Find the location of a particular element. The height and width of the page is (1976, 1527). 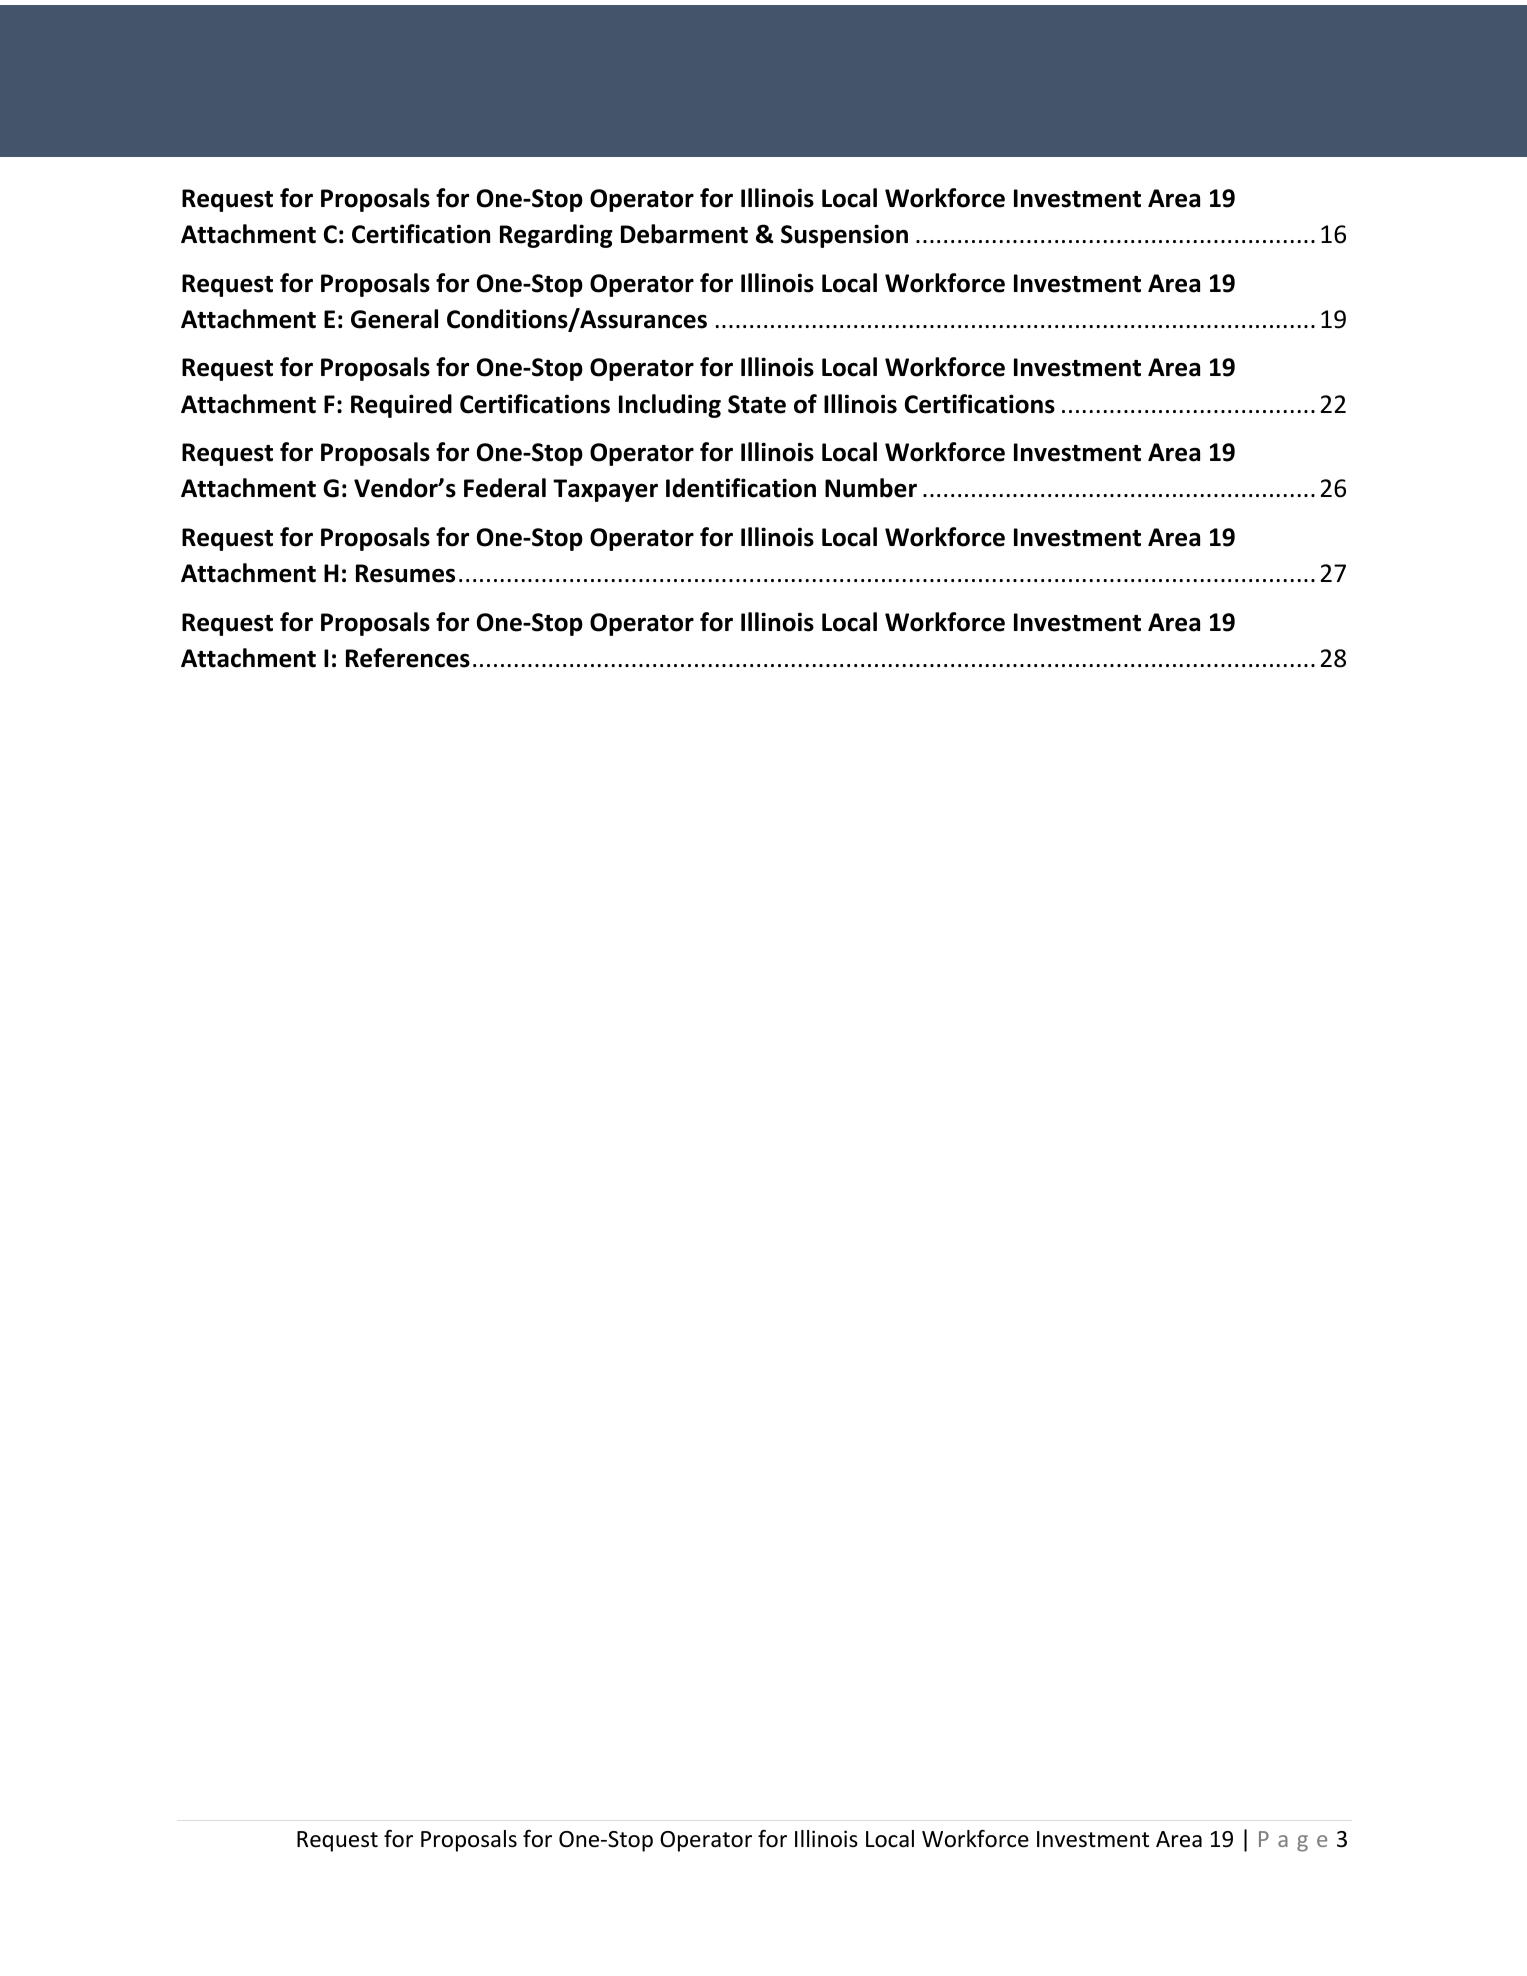

Regarding is located at coordinates (556, 236).
